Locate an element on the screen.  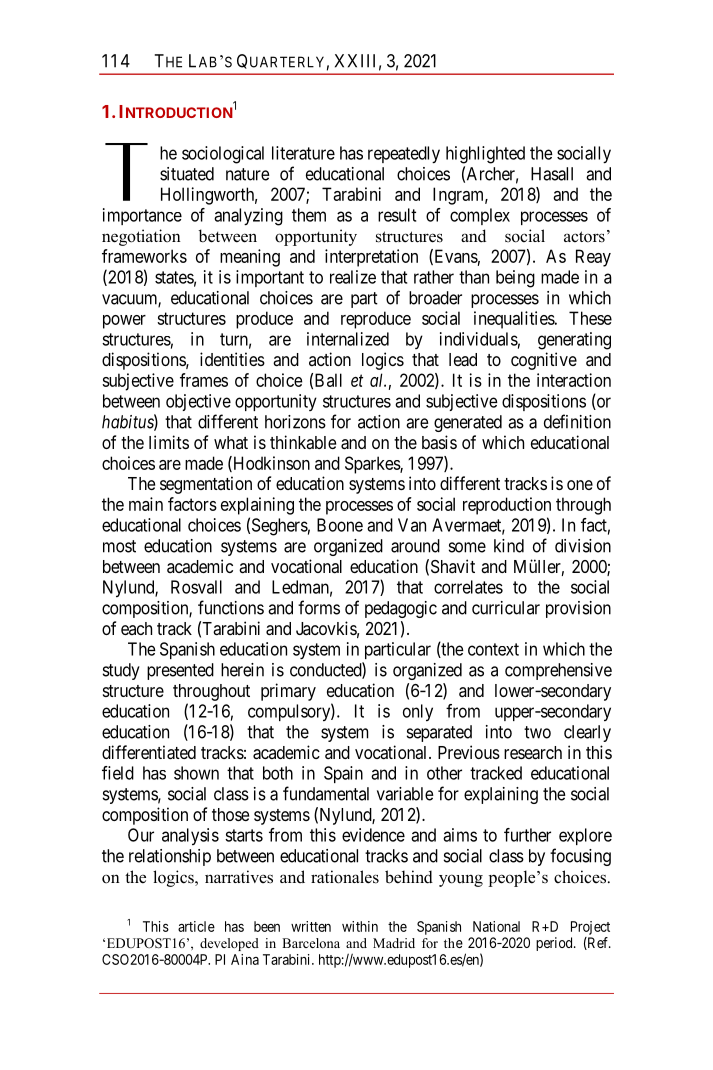
repeatedly is located at coordinates (404, 155).
